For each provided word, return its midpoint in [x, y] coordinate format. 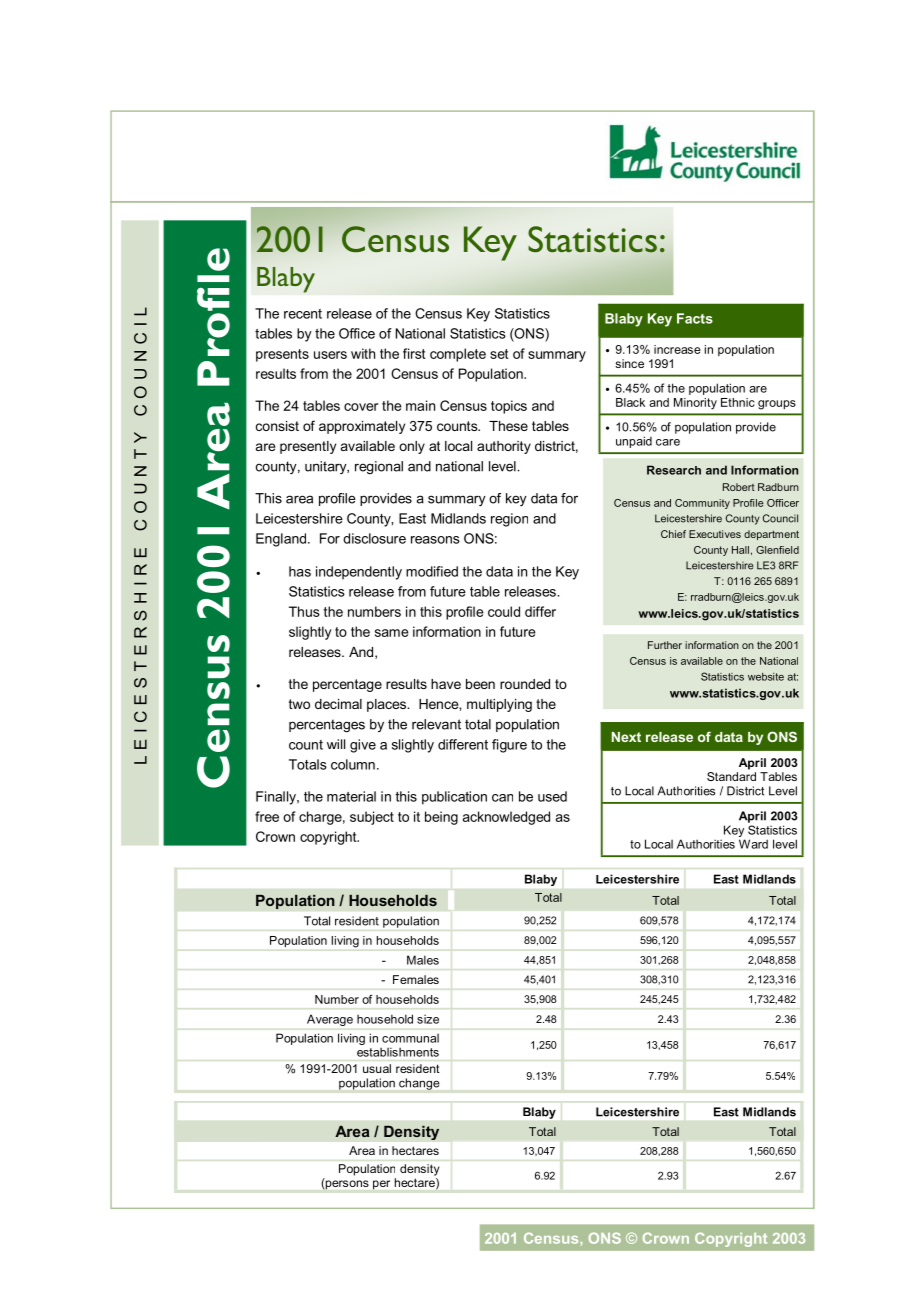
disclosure [374, 538]
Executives [715, 534]
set [499, 354]
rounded [525, 684]
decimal [338, 704]
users [330, 355]
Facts [695, 318]
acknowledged [506, 818]
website [766, 677]
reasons [435, 540]
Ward [753, 844]
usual [377, 1068]
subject [372, 818]
